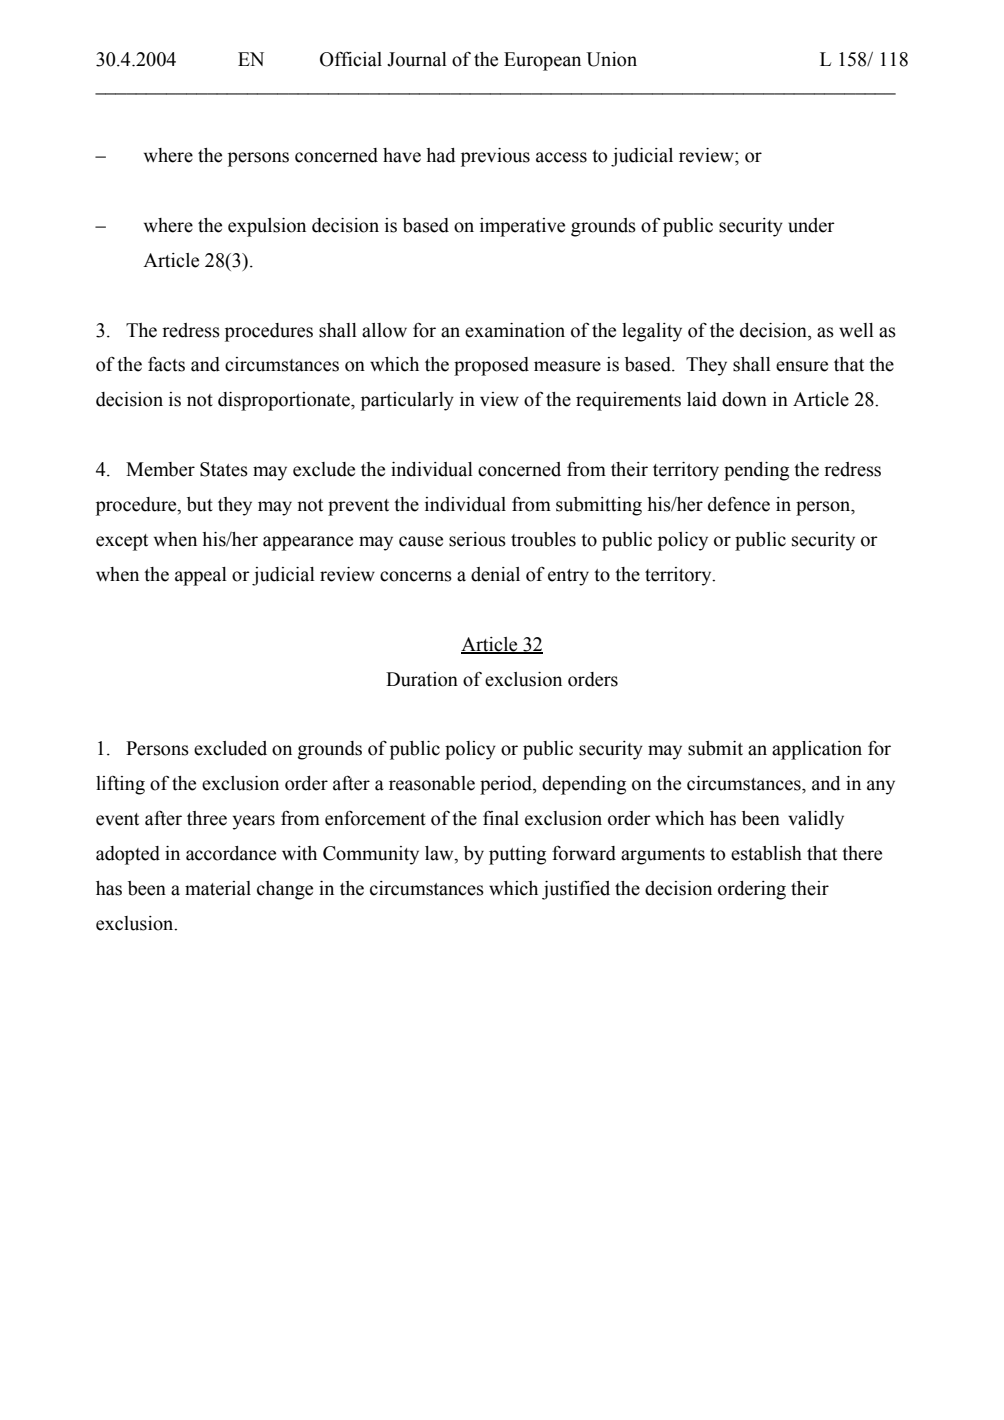  I want to click on defence, so click(739, 504).
